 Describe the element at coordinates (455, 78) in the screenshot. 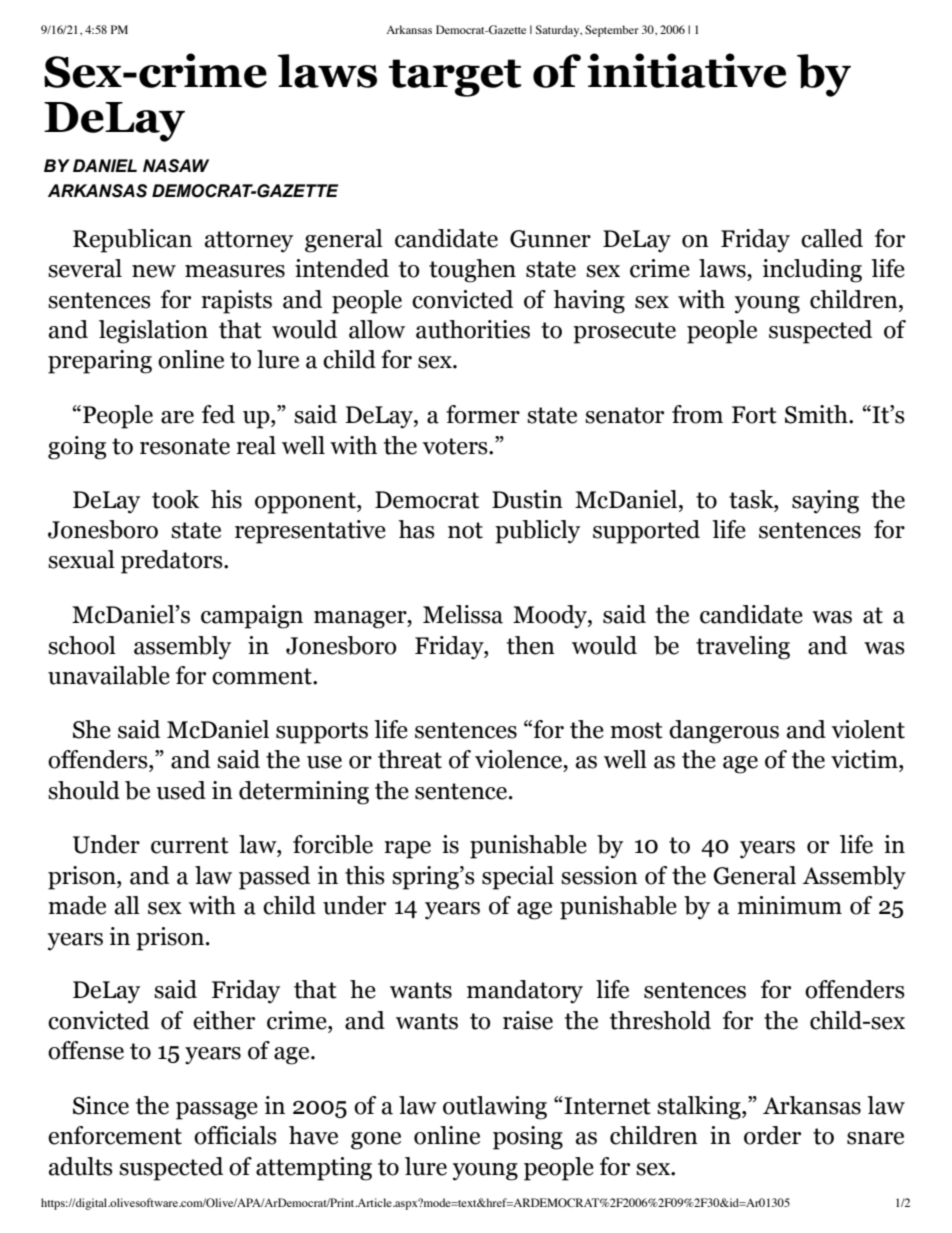

I see `target` at that location.
